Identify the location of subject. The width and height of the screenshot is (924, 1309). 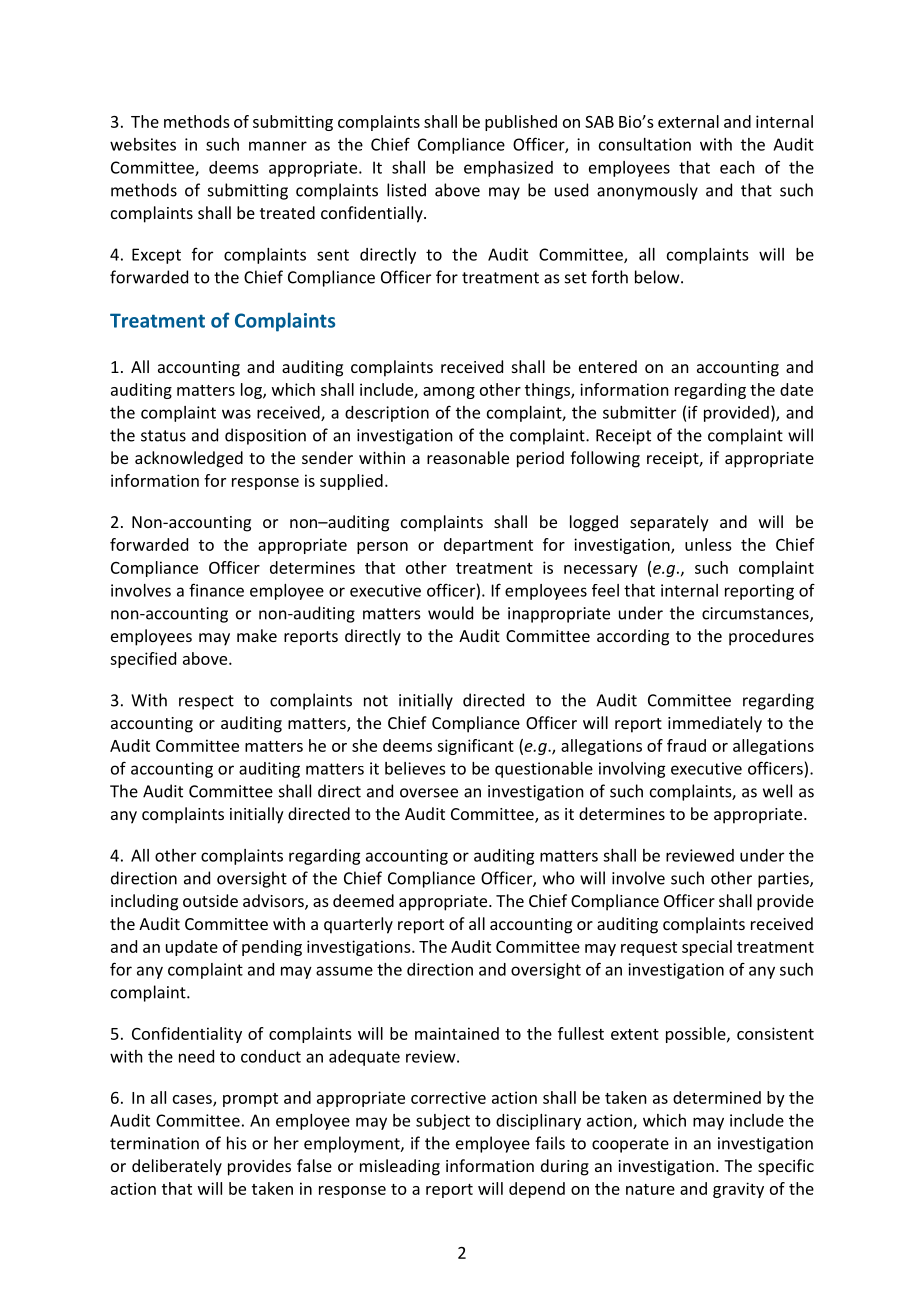
(443, 1122).
